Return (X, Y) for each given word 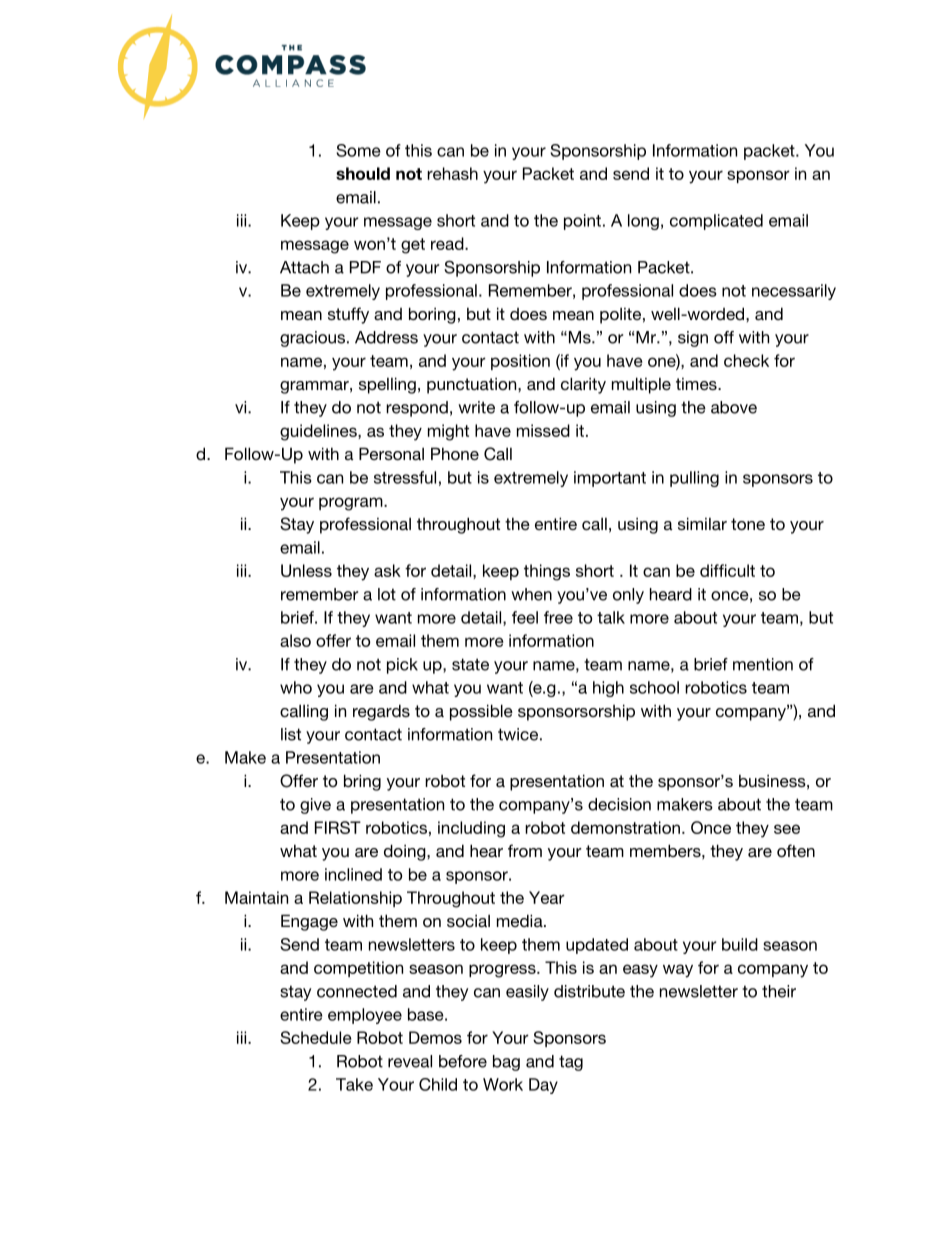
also (295, 640)
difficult (727, 570)
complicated (716, 222)
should (363, 173)
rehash (452, 173)
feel (525, 617)
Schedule (316, 1037)
